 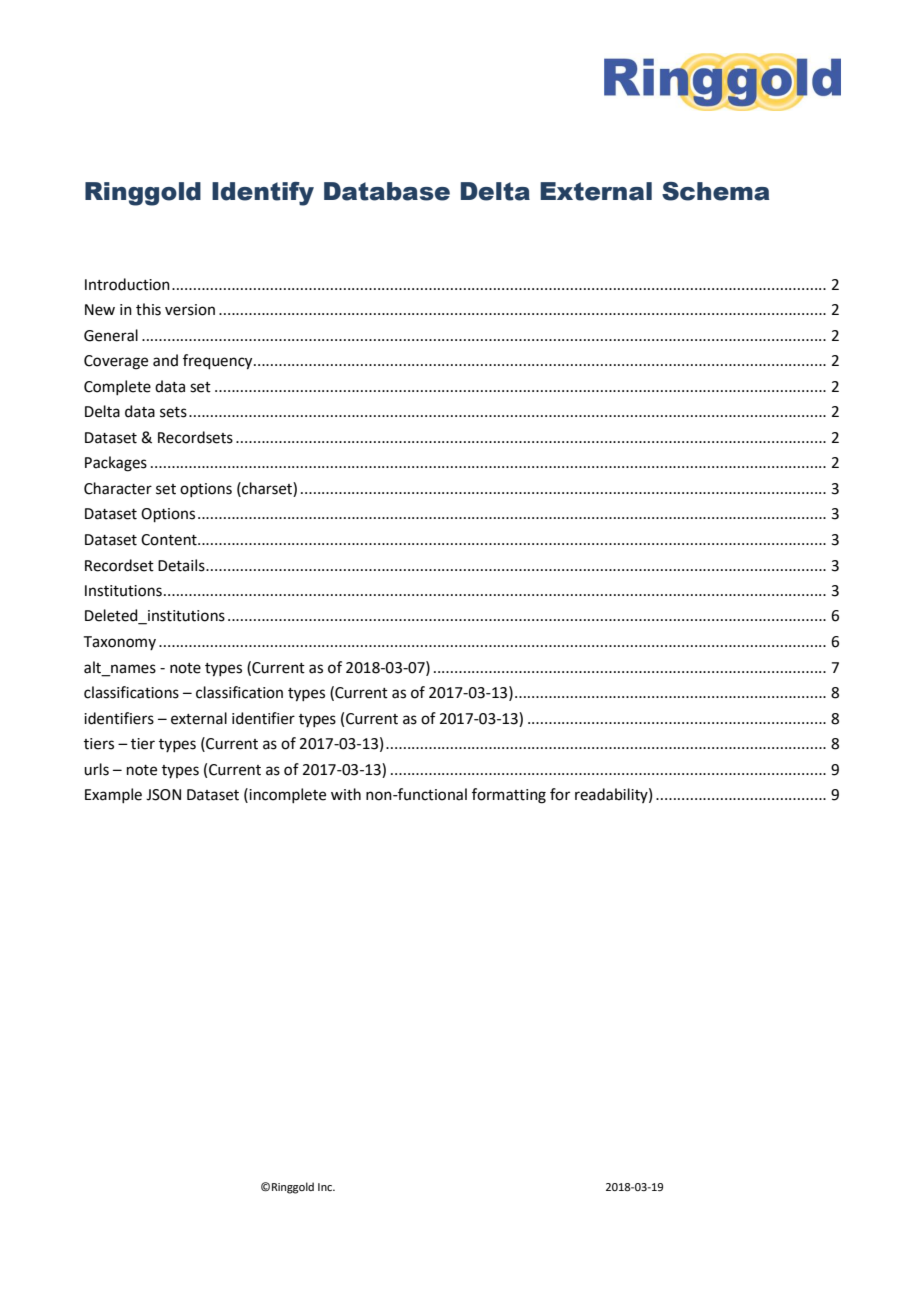 What do you see at coordinates (118, 488) in the document?
I see `Character` at bounding box center [118, 488].
